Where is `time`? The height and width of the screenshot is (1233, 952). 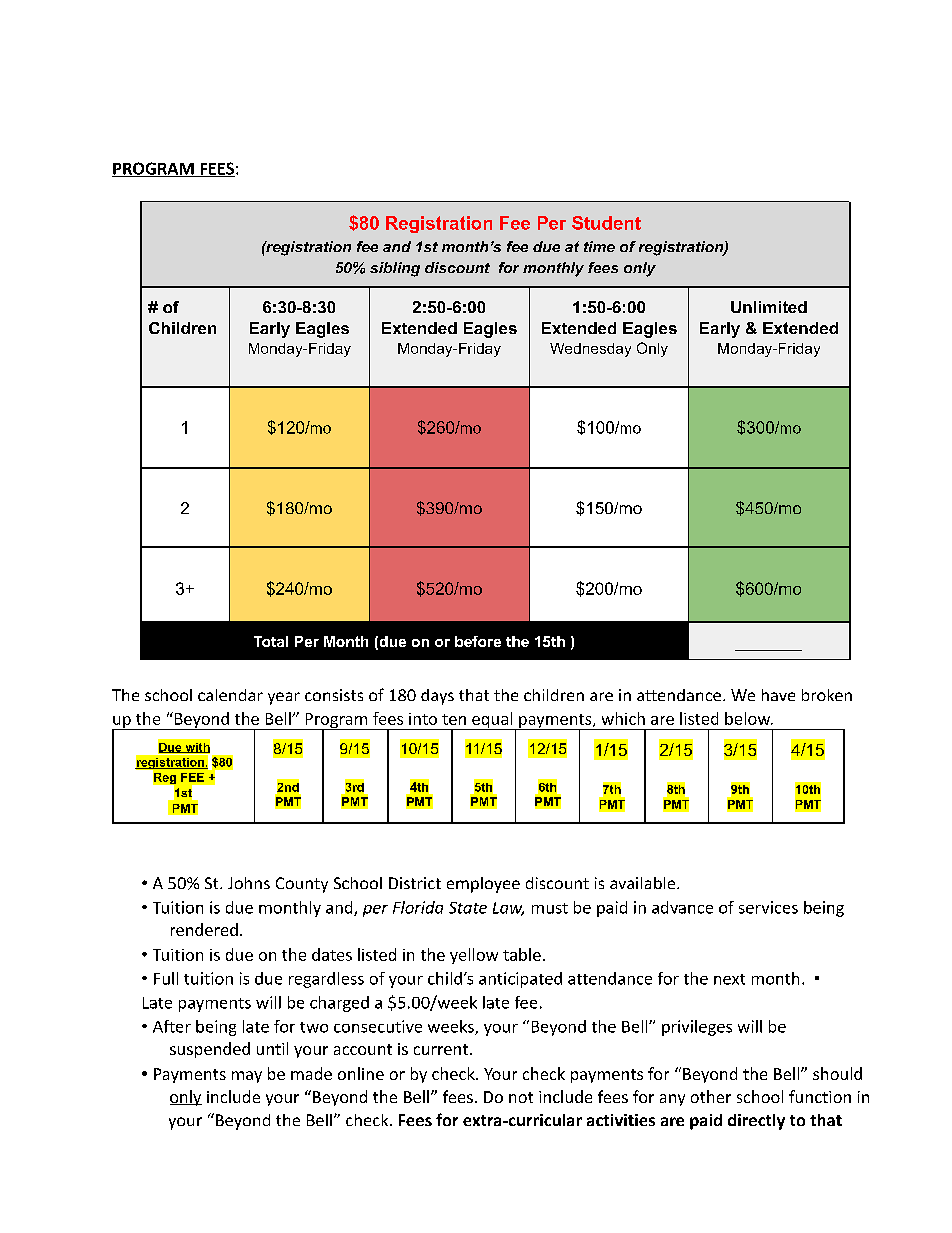 time is located at coordinates (599, 246).
